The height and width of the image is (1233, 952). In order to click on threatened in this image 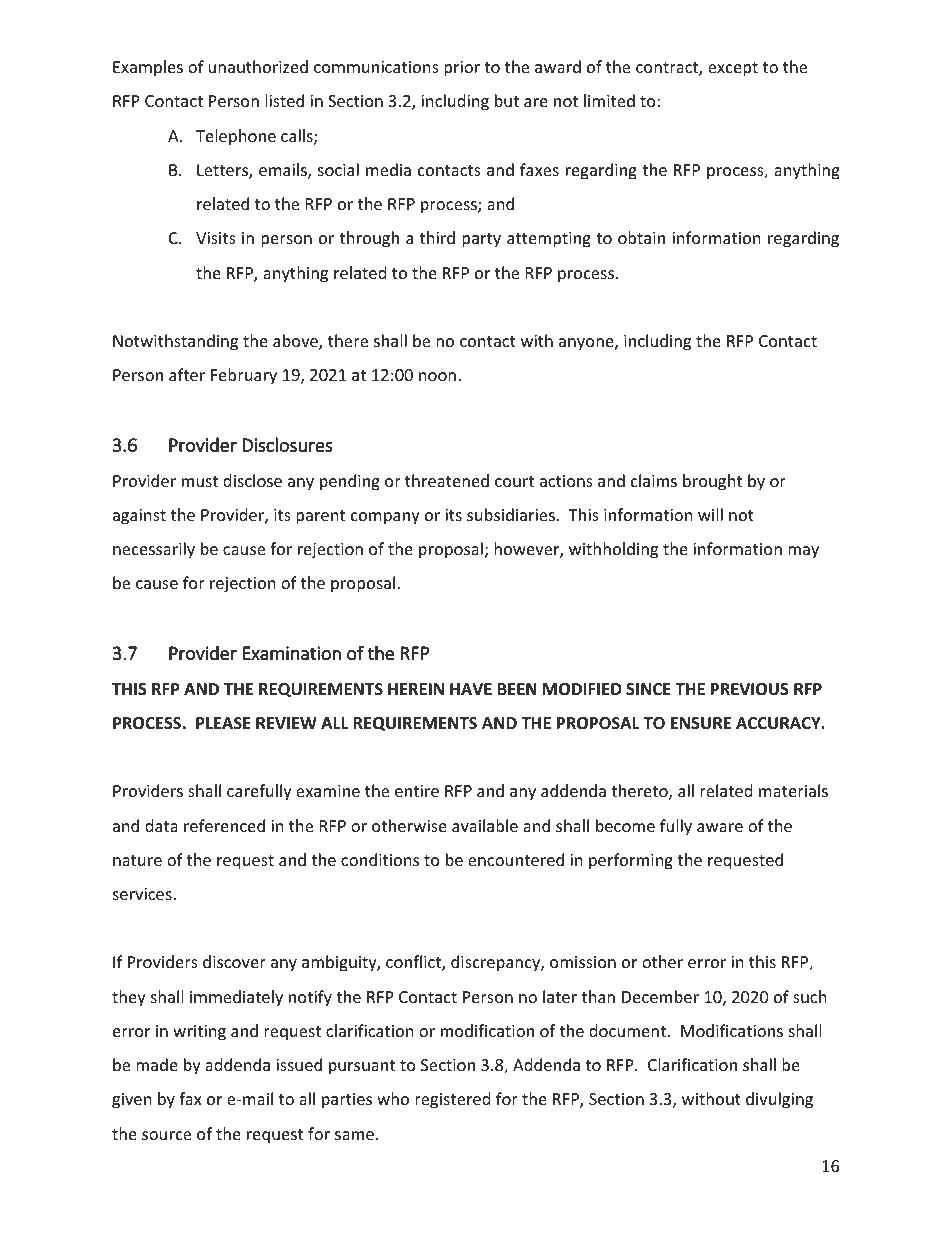, I will do `click(447, 480)`.
